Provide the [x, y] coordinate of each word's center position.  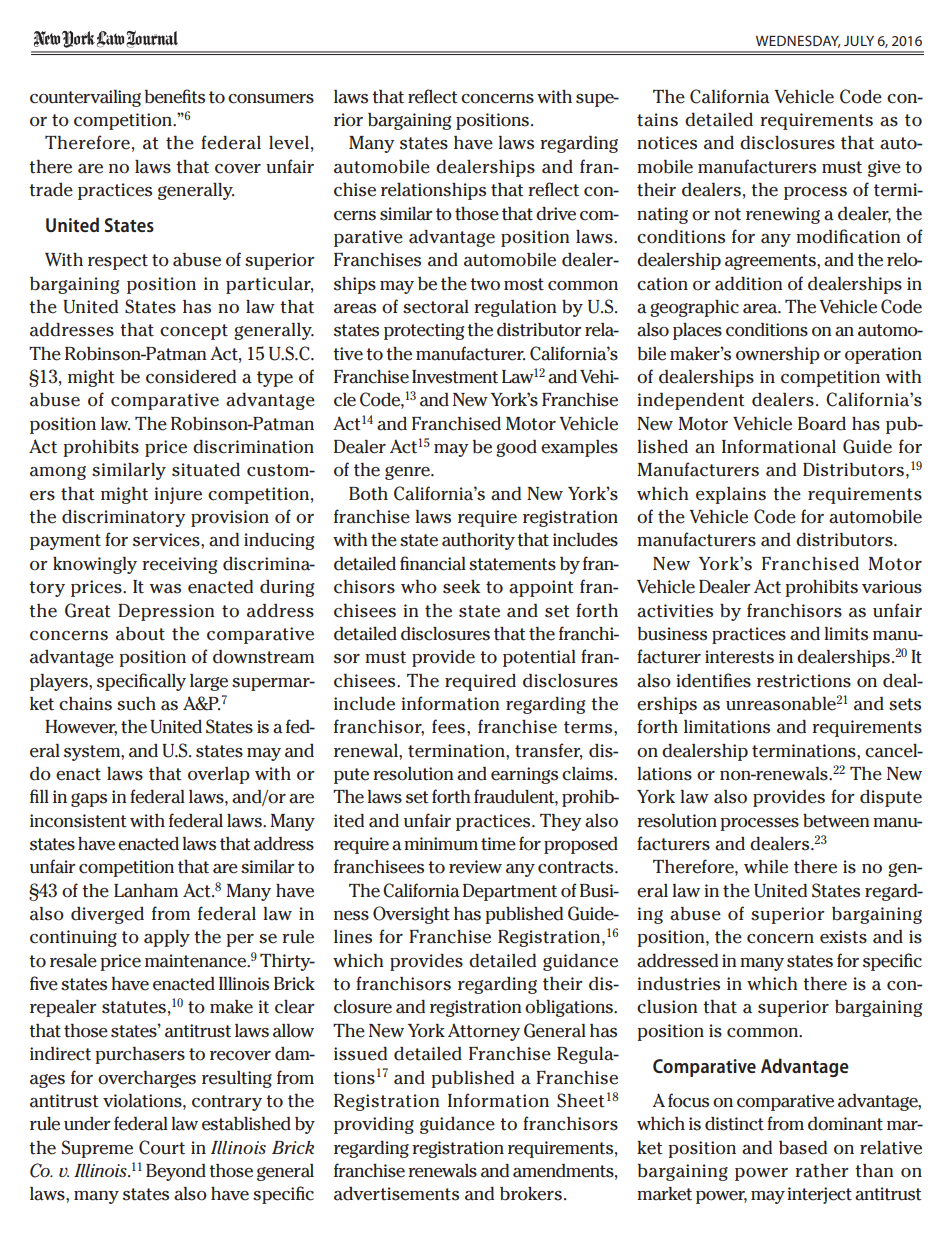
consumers [271, 99]
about [140, 634]
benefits [175, 96]
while [766, 867]
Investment [455, 377]
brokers [531, 1194]
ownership [778, 355]
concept [194, 332]
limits [846, 634]
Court [162, 1147]
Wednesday [798, 41]
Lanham [146, 891]
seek [461, 587]
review [475, 867]
